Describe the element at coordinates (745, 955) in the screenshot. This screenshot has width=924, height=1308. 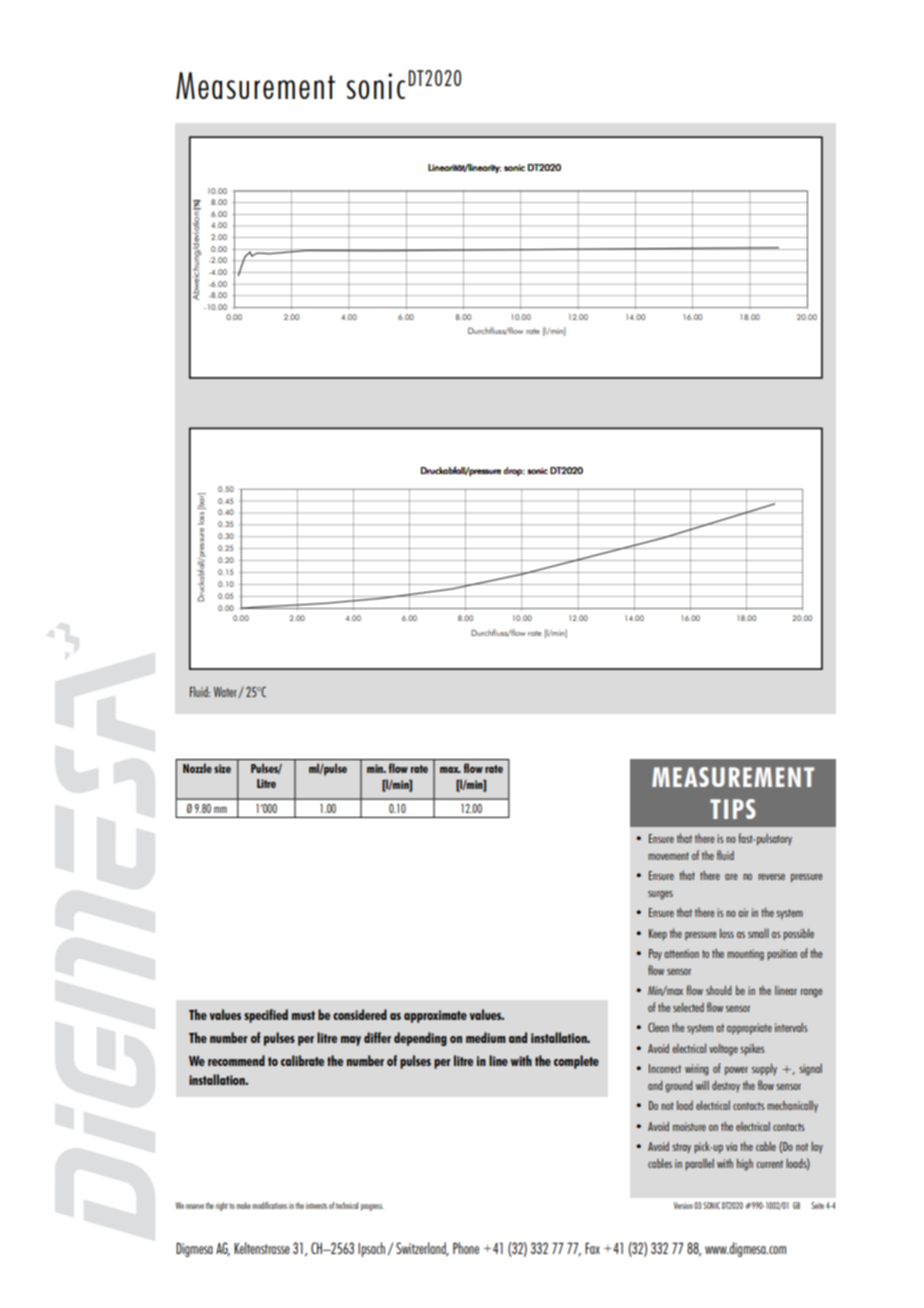
I see `mounting` at that location.
